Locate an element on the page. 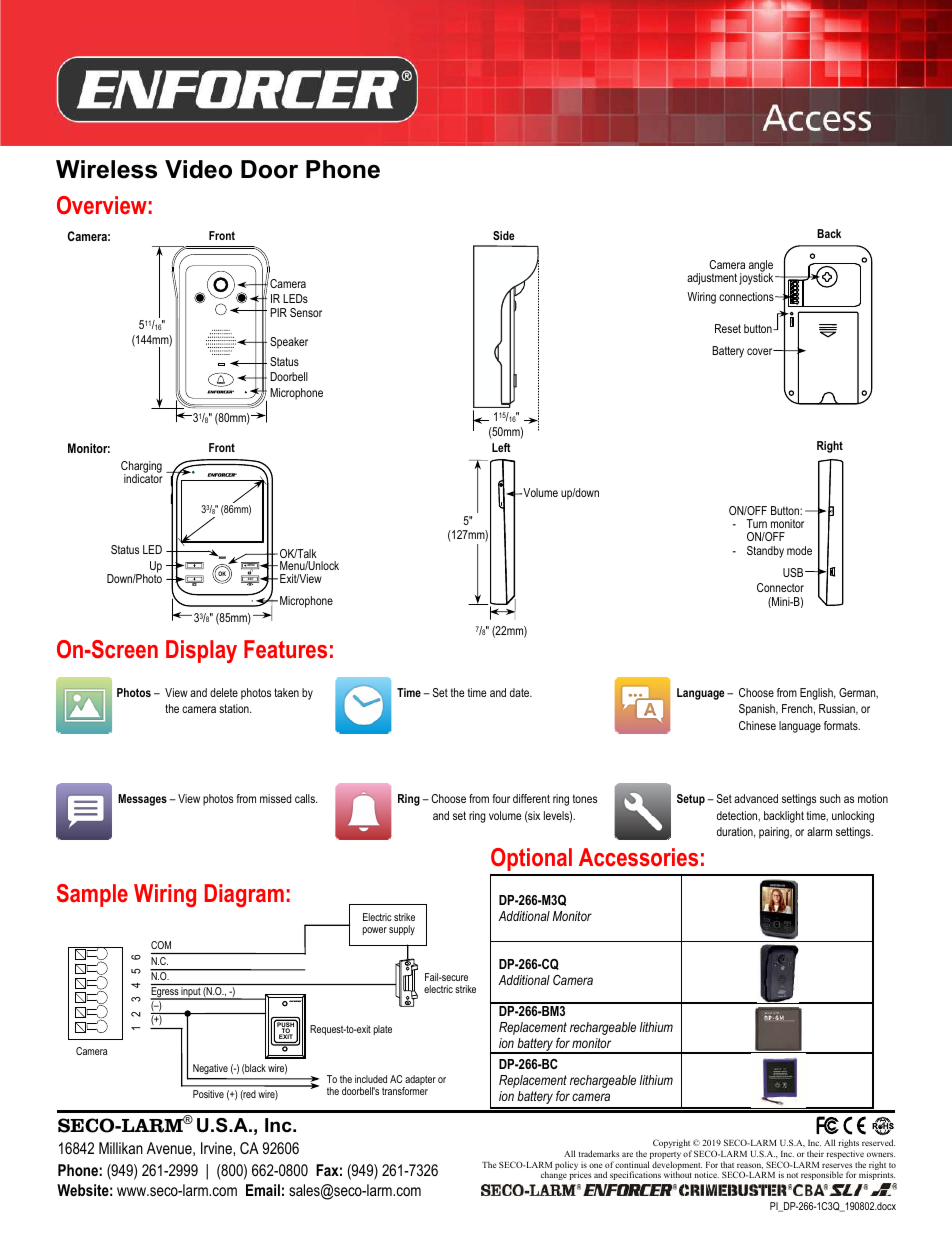 Image resolution: width=952 pixels, height=1233 pixels. joystick is located at coordinates (757, 278).
